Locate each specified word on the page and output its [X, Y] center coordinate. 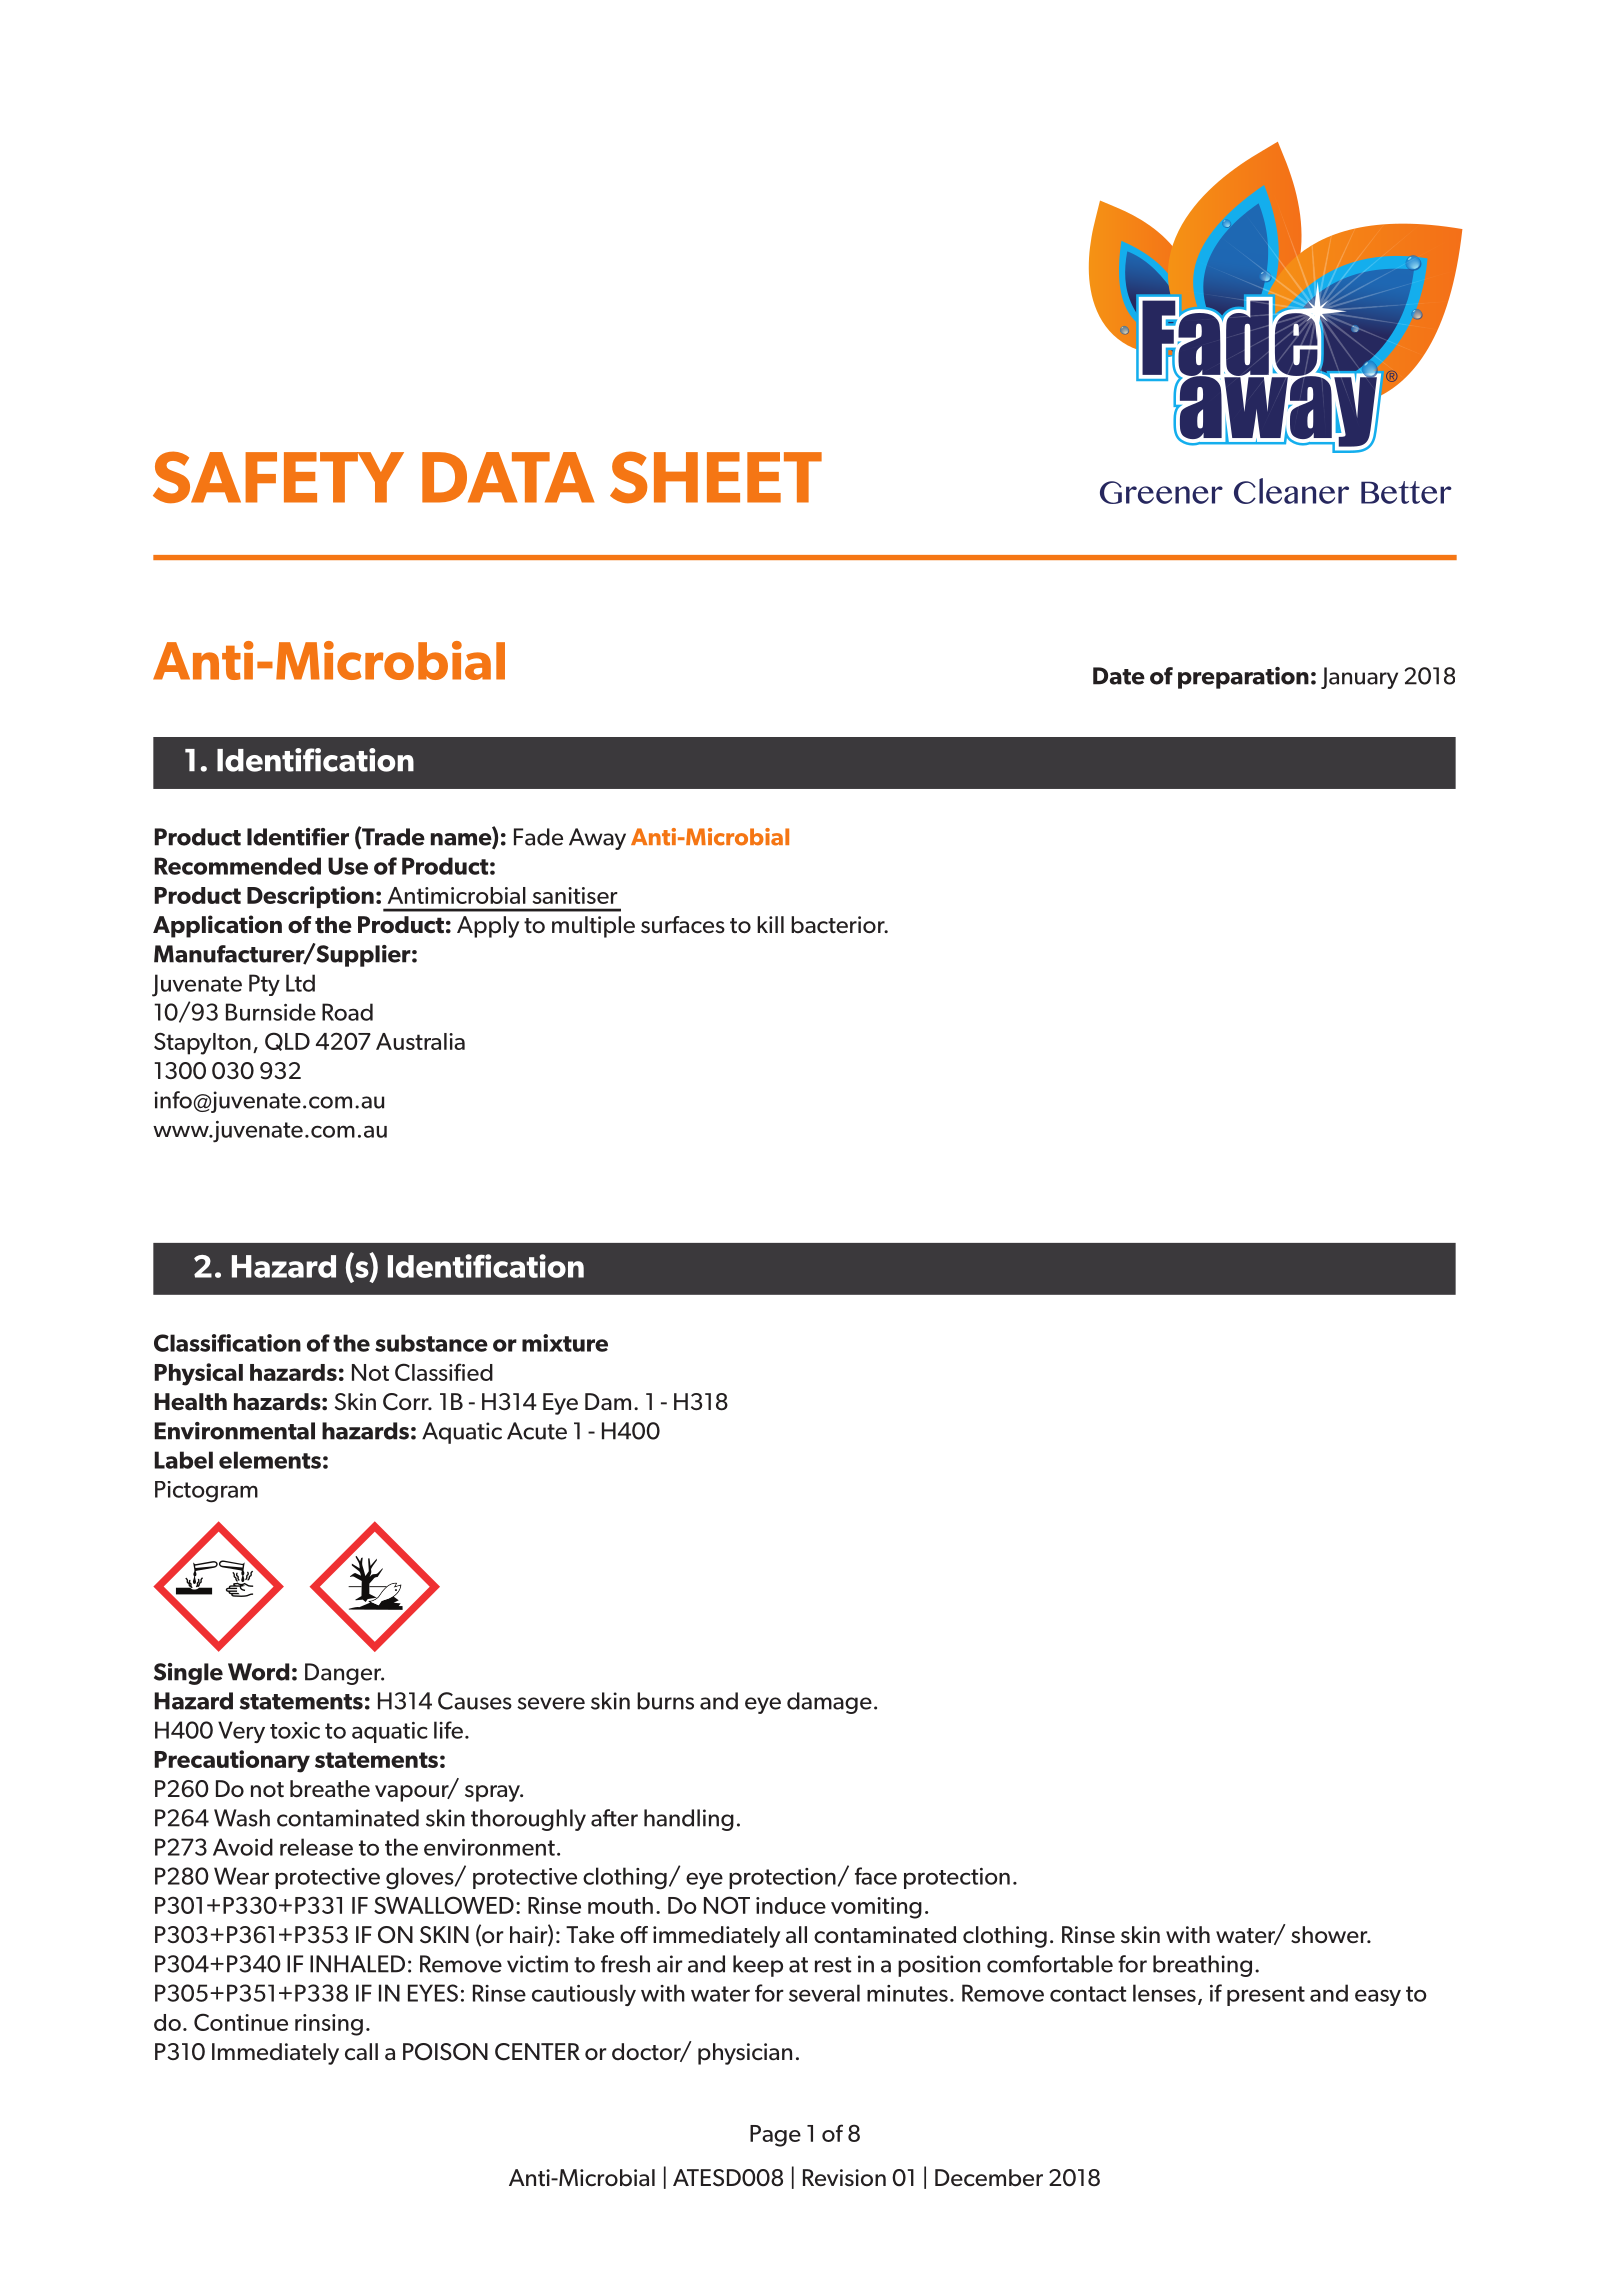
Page [775, 2136]
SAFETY [278, 477]
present [1266, 1996]
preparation [1243, 678]
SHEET [716, 477]
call [361, 2052]
